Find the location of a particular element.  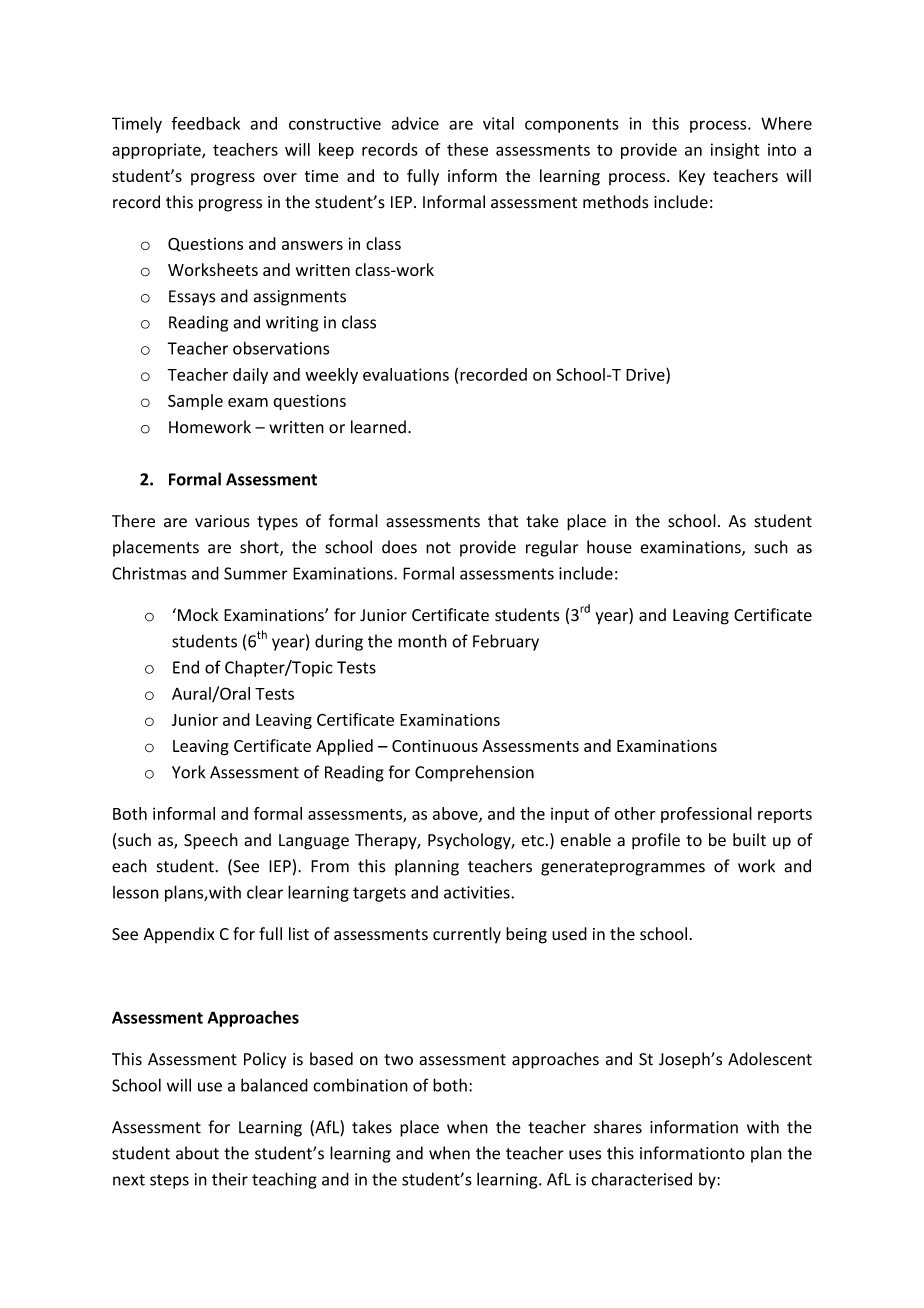

house is located at coordinates (609, 547).
